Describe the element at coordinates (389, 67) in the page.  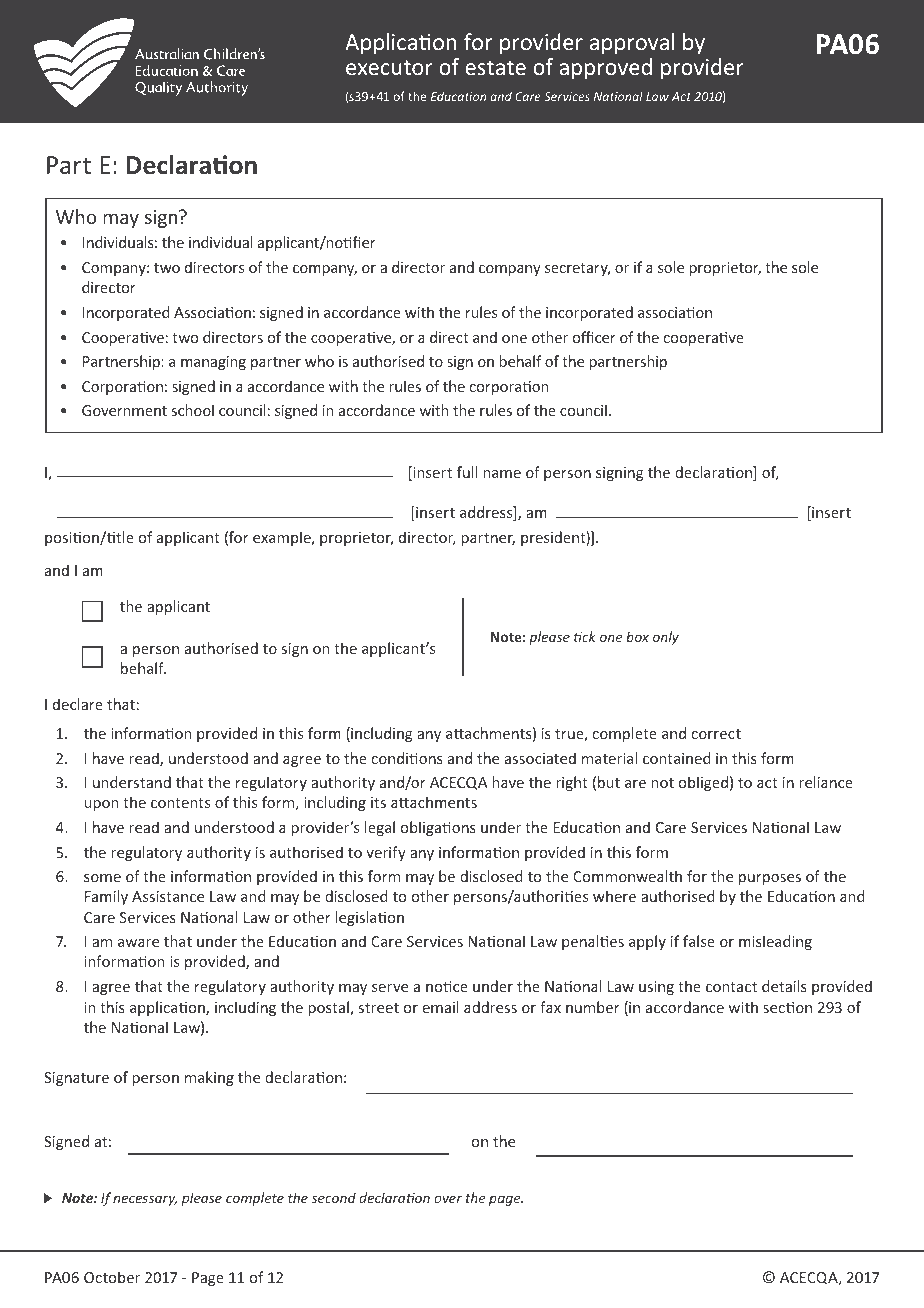
I see `executor` at that location.
